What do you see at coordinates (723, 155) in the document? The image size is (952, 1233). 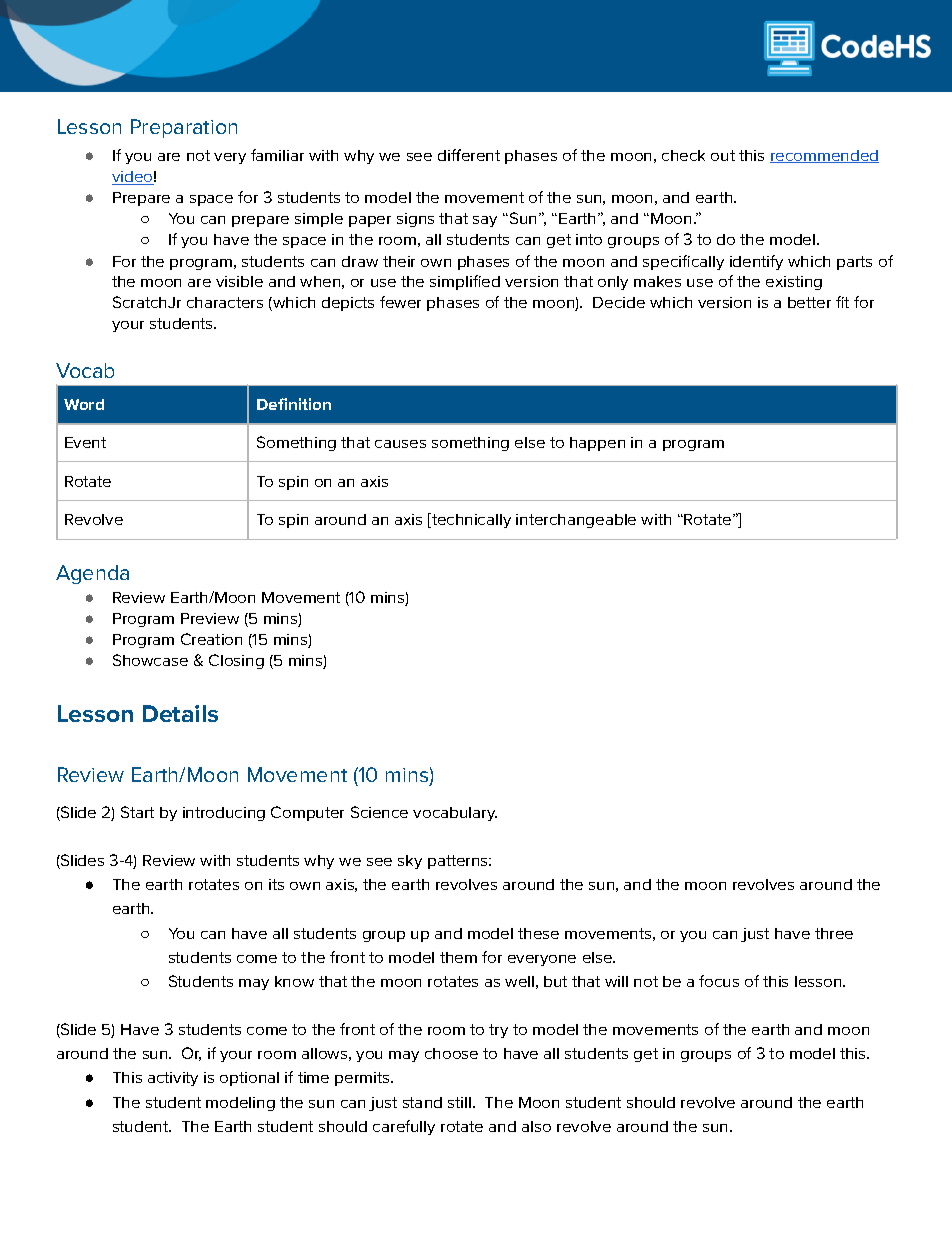 I see `out` at bounding box center [723, 155].
